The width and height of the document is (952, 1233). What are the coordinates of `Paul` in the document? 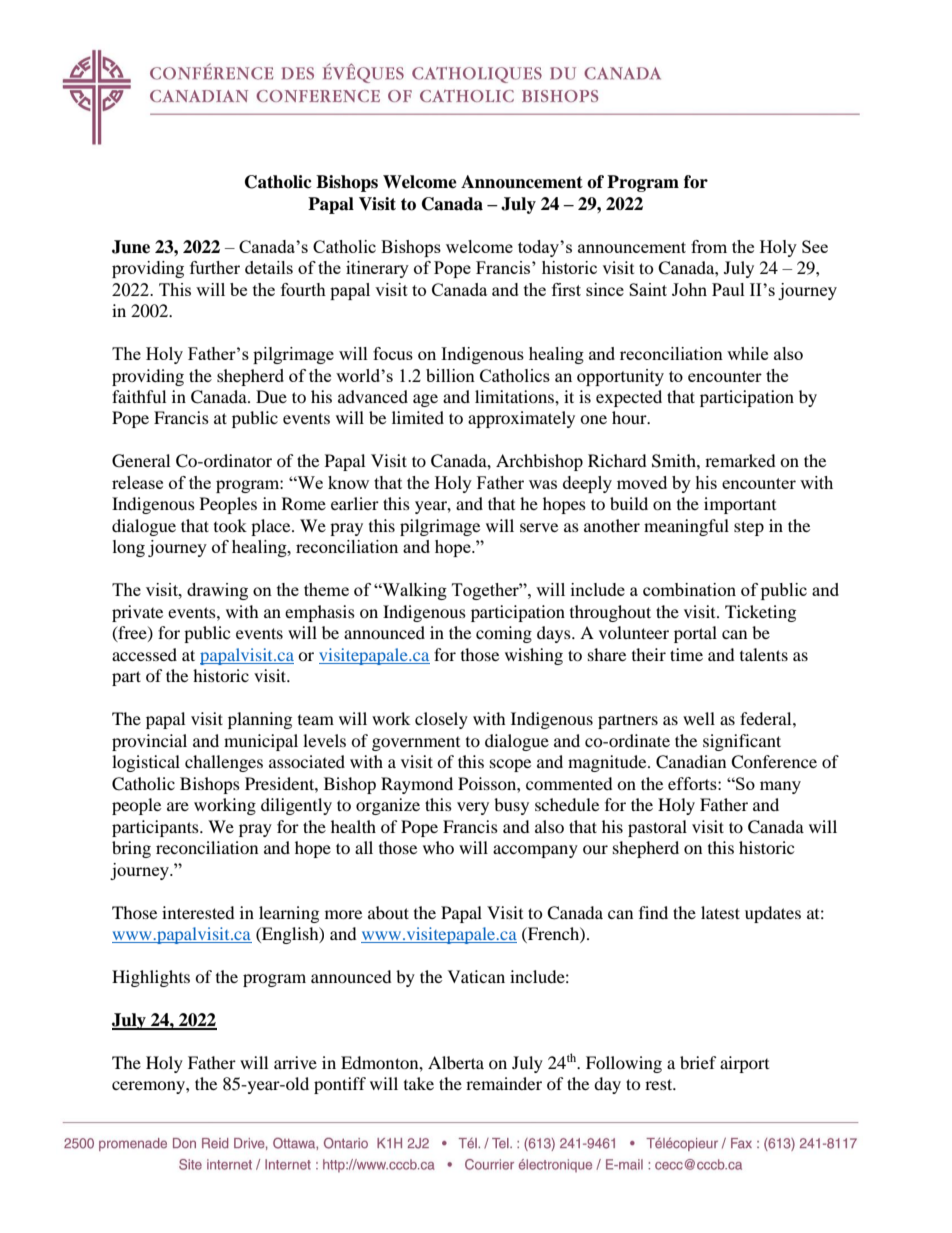 It's located at (728, 289).
